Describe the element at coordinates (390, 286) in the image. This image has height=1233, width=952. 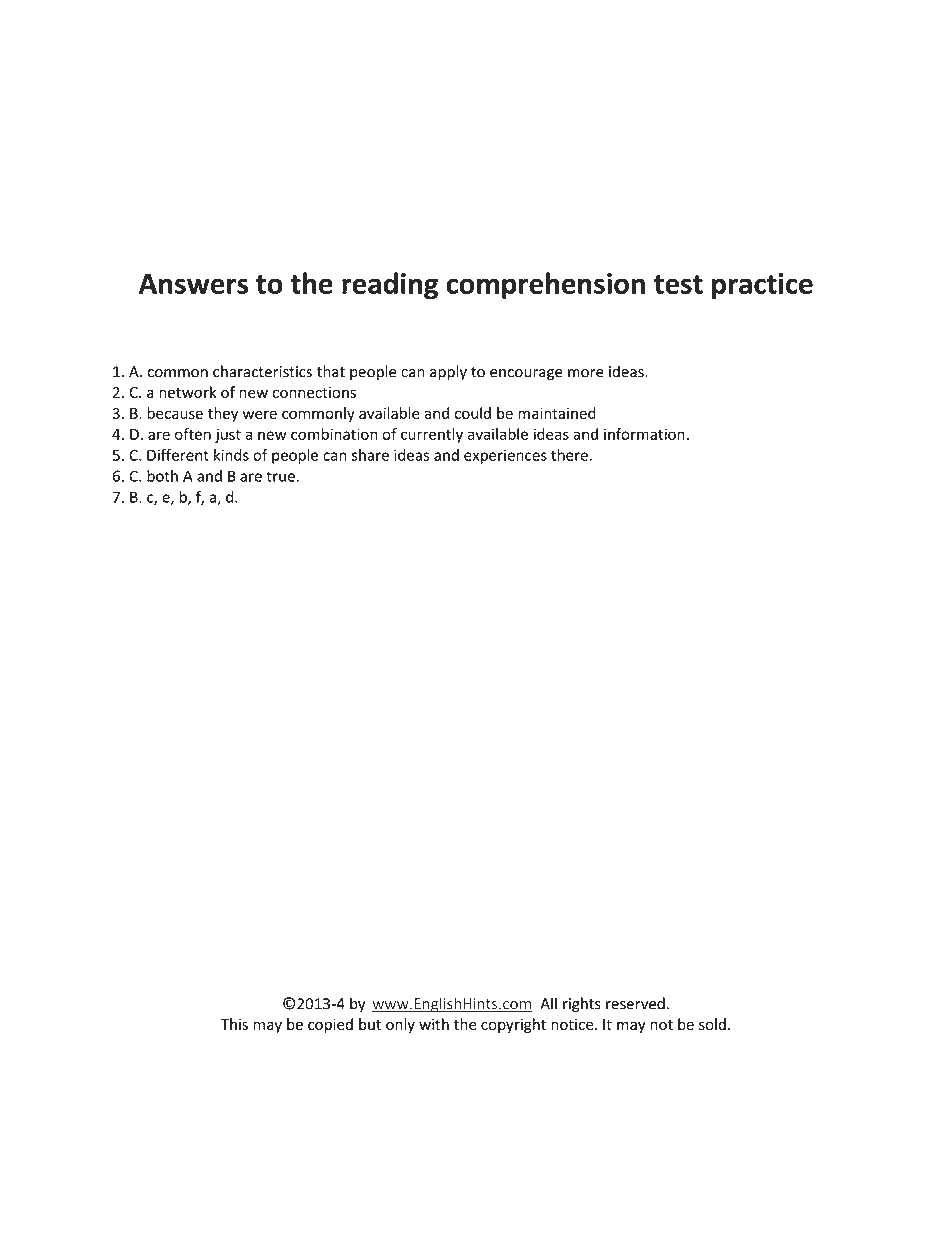
I see `reading` at that location.
